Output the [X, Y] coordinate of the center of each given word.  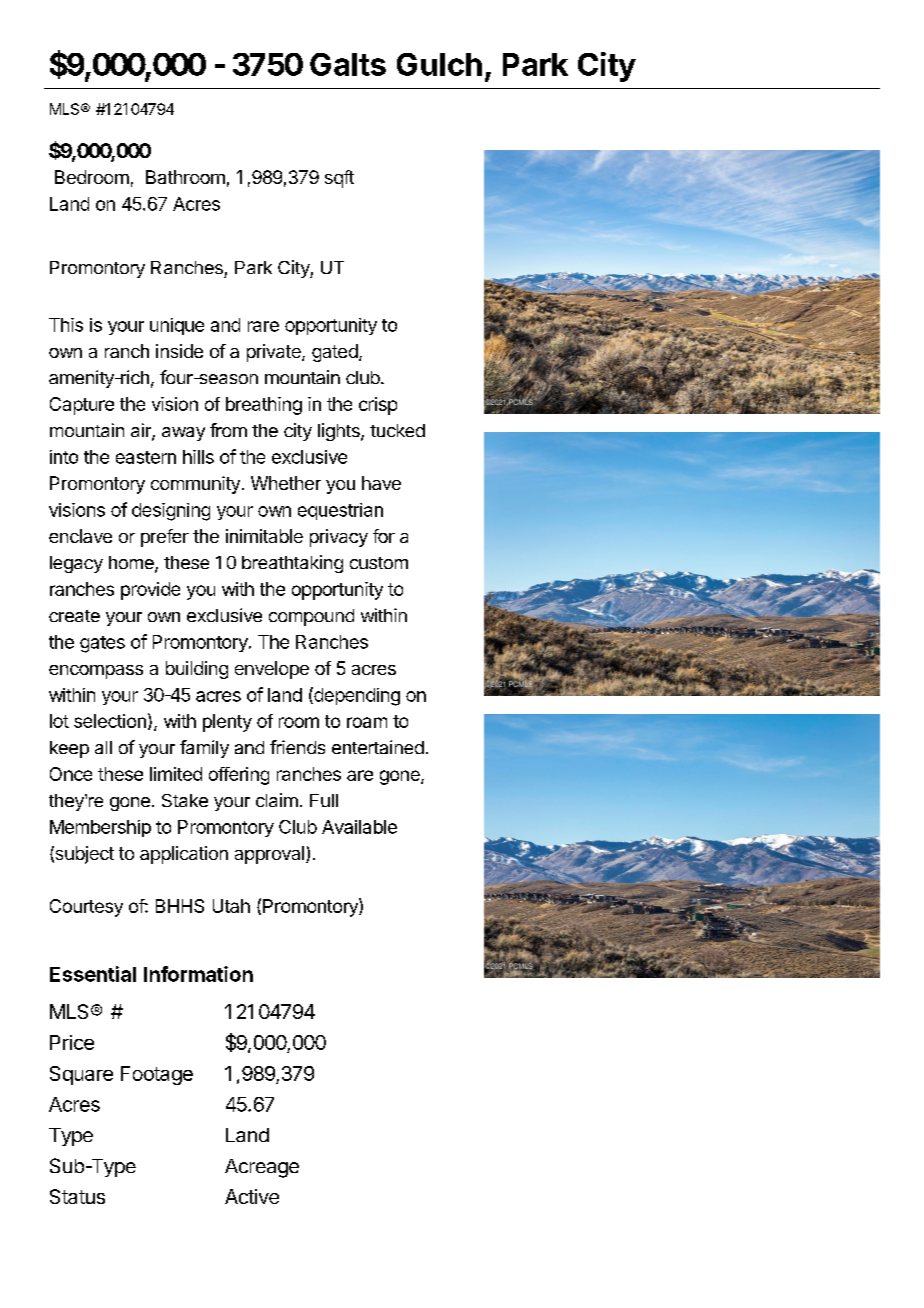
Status [77, 1196]
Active [252, 1196]
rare [263, 326]
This [66, 325]
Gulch [439, 64]
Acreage [262, 1168]
